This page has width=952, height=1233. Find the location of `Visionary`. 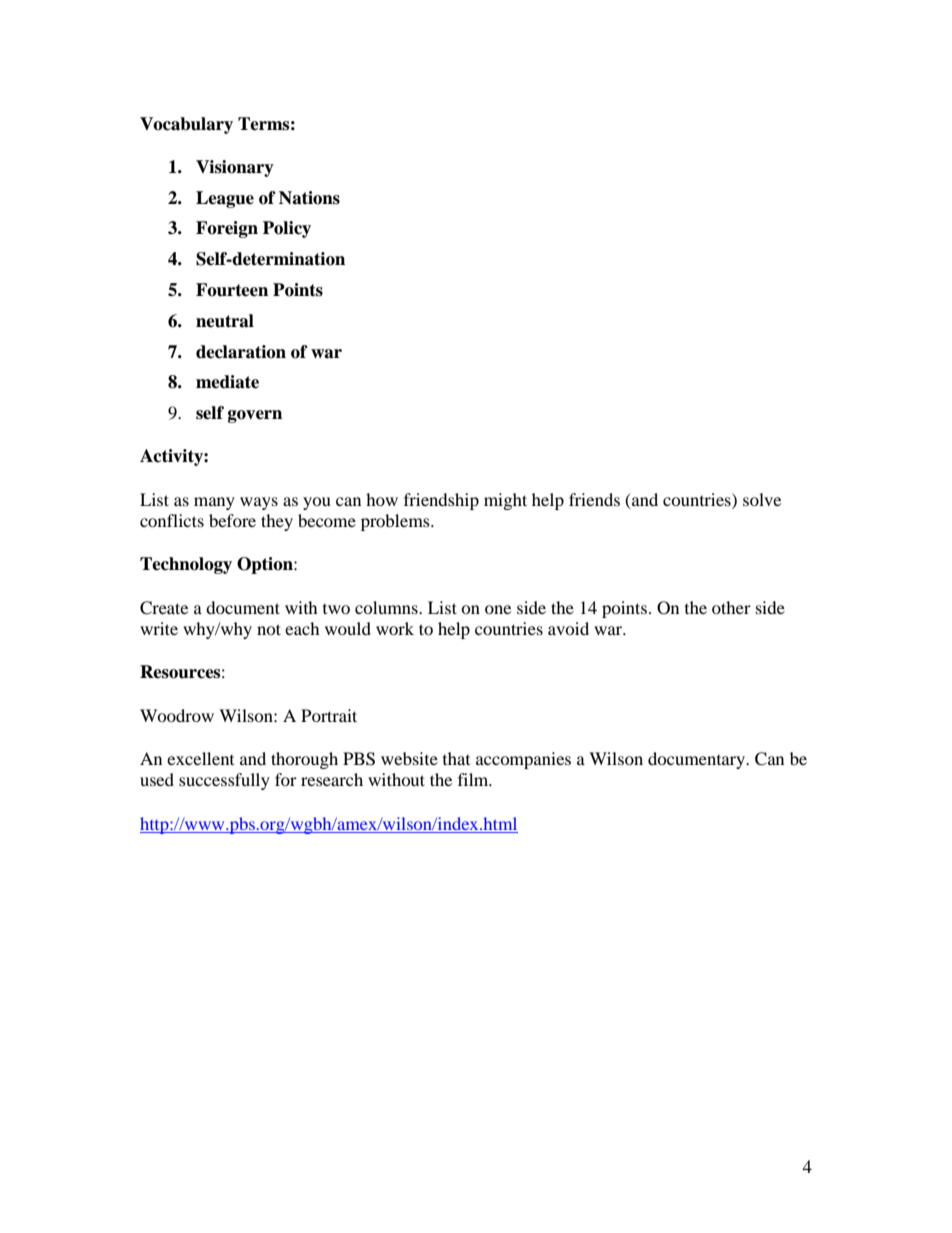

Visionary is located at coordinates (235, 168).
